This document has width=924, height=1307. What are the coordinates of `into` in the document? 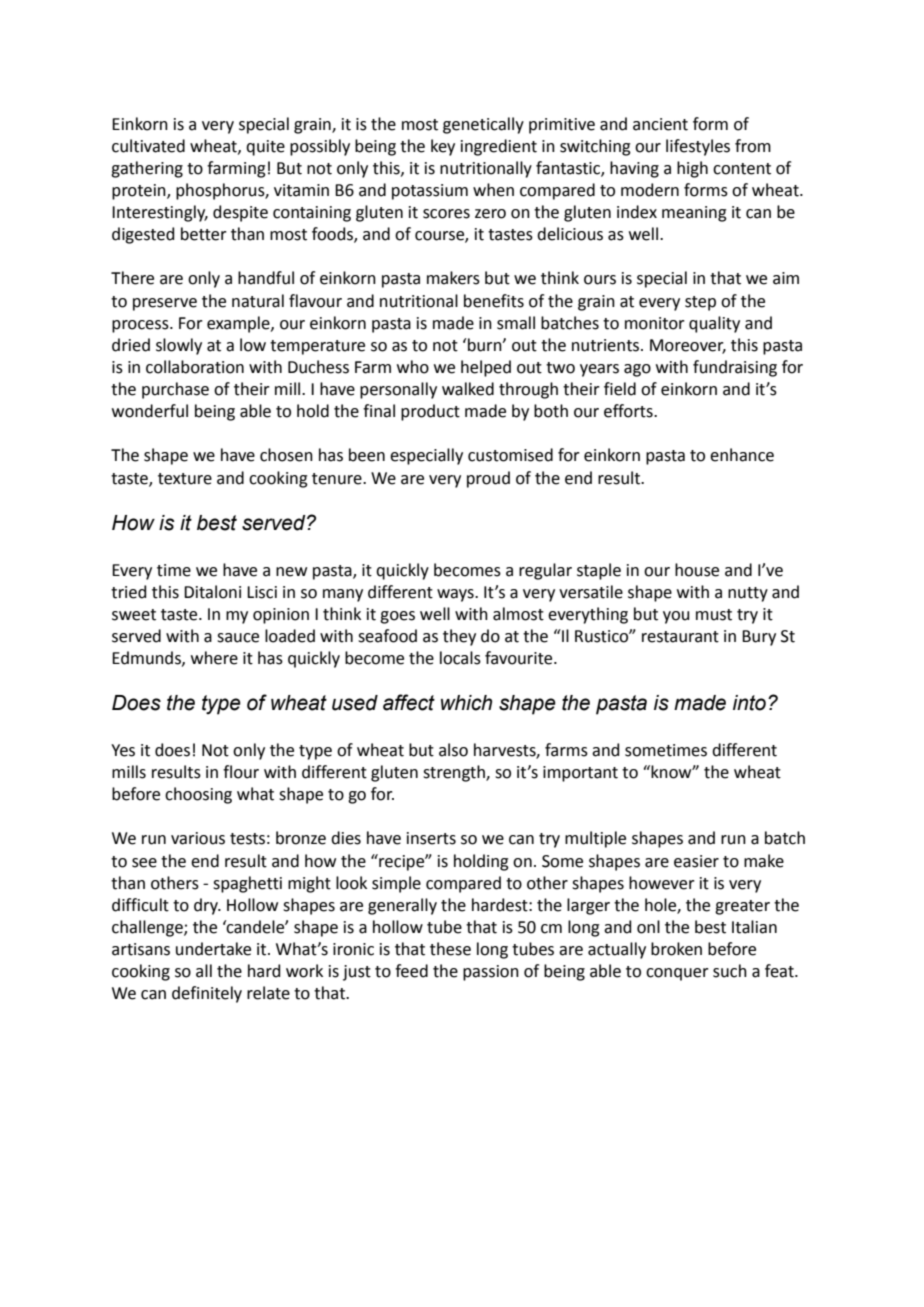 It's located at (749, 703).
